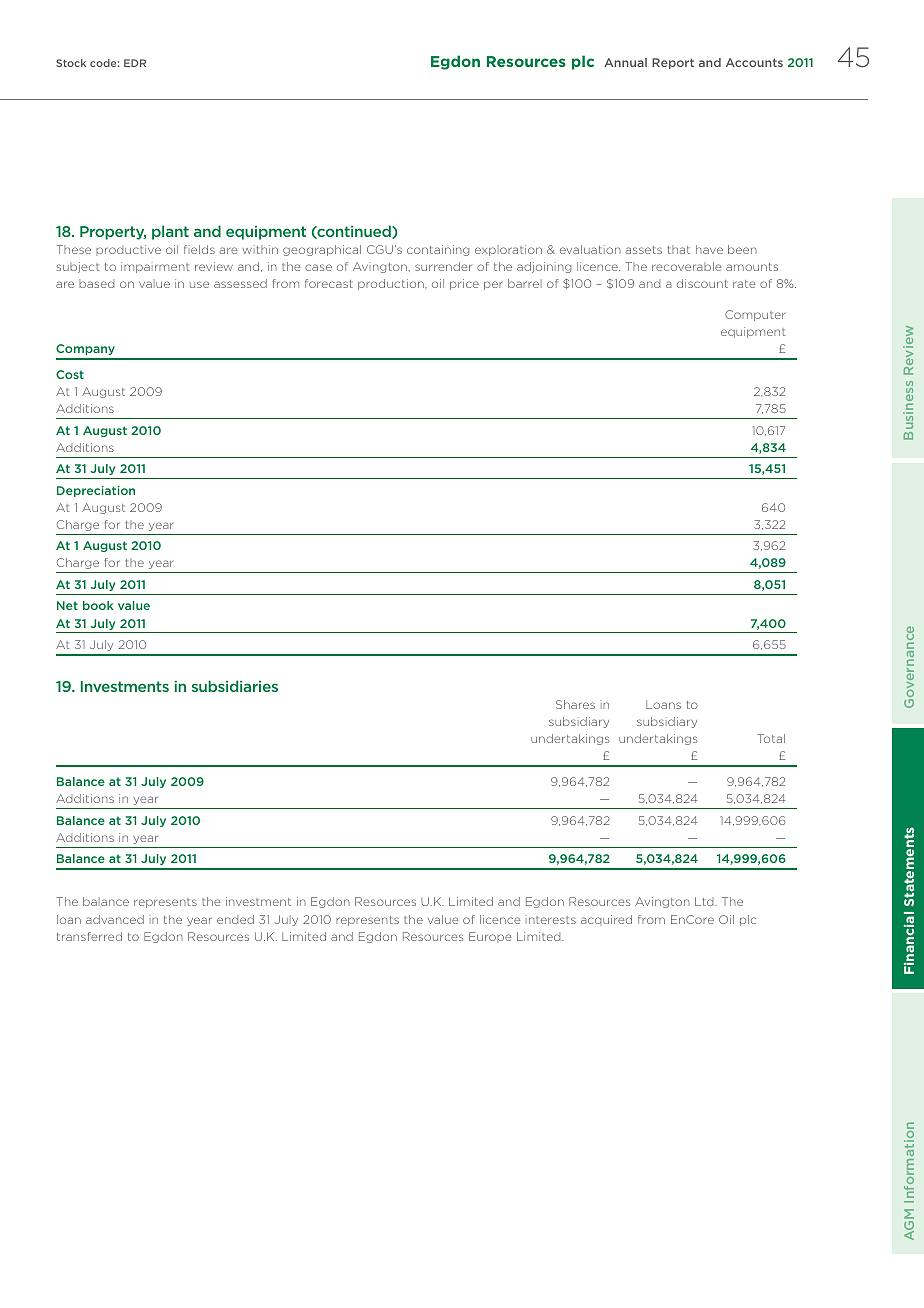  What do you see at coordinates (128, 250) in the document?
I see `productive` at bounding box center [128, 250].
